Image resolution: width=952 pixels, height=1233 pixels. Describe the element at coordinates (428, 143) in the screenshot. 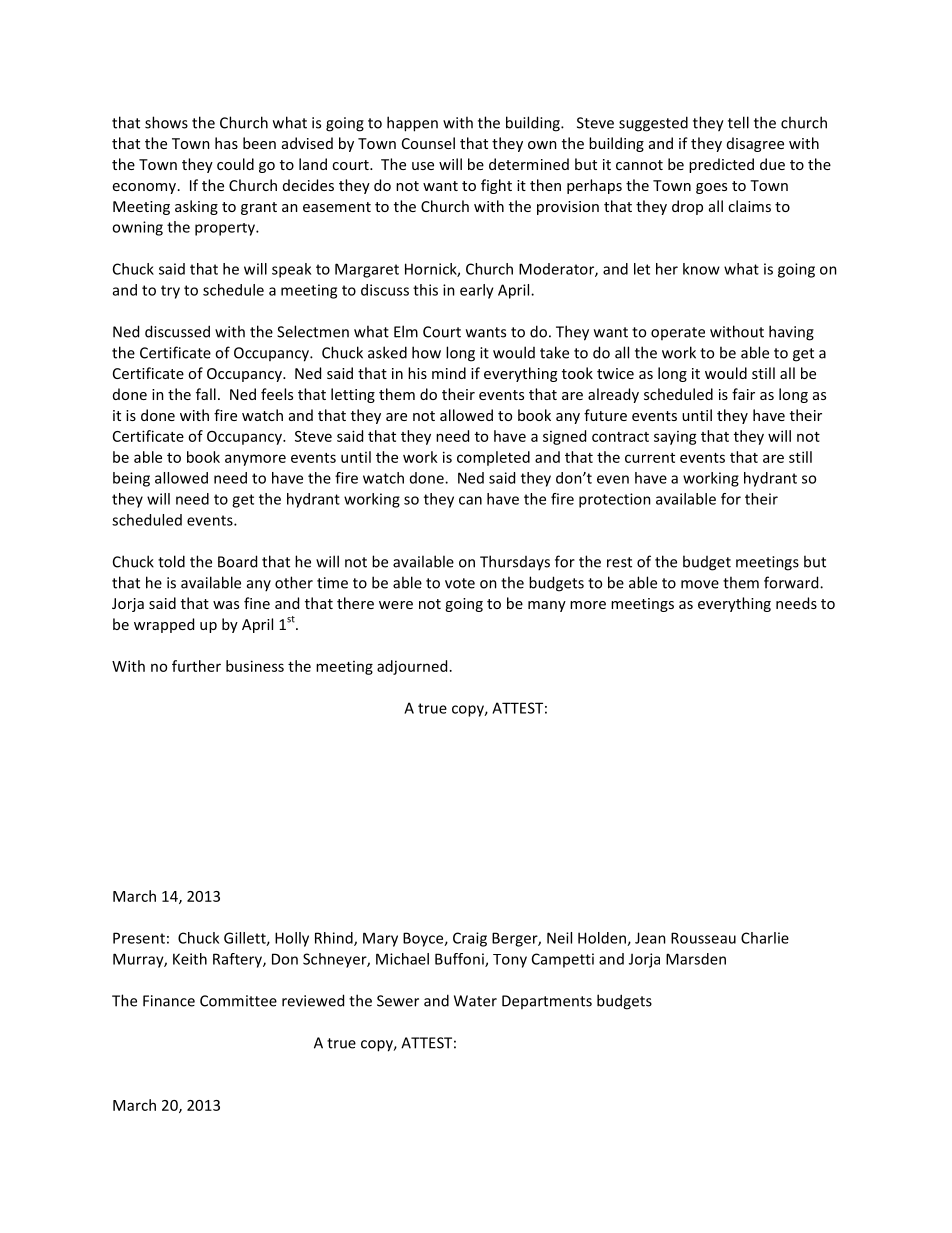

I see `Counsel` at that location.
